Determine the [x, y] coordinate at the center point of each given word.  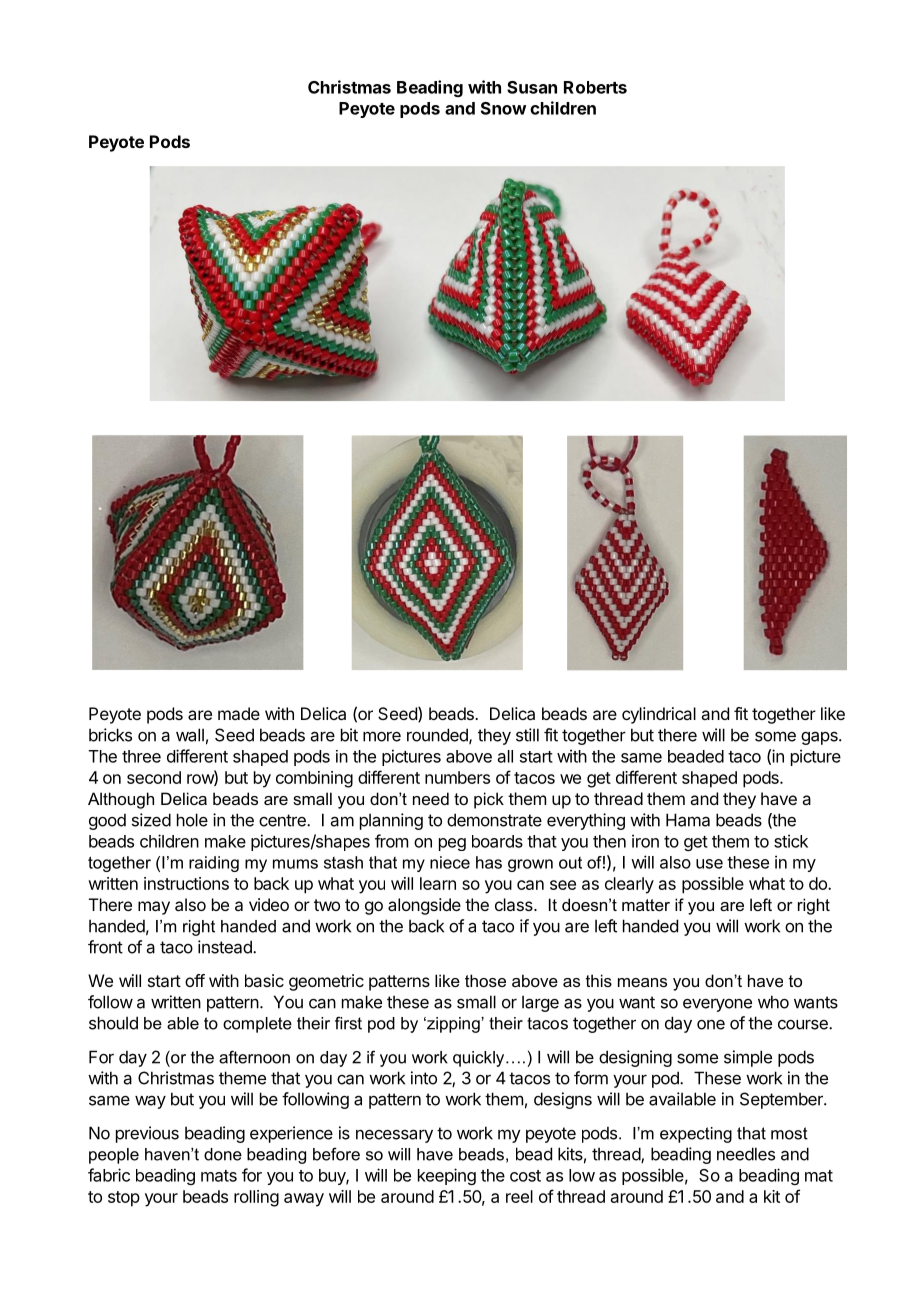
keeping [447, 1176]
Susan [532, 87]
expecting [696, 1135]
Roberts [595, 87]
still [527, 735]
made [239, 713]
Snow [503, 108]
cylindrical [659, 715]
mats [219, 1176]
